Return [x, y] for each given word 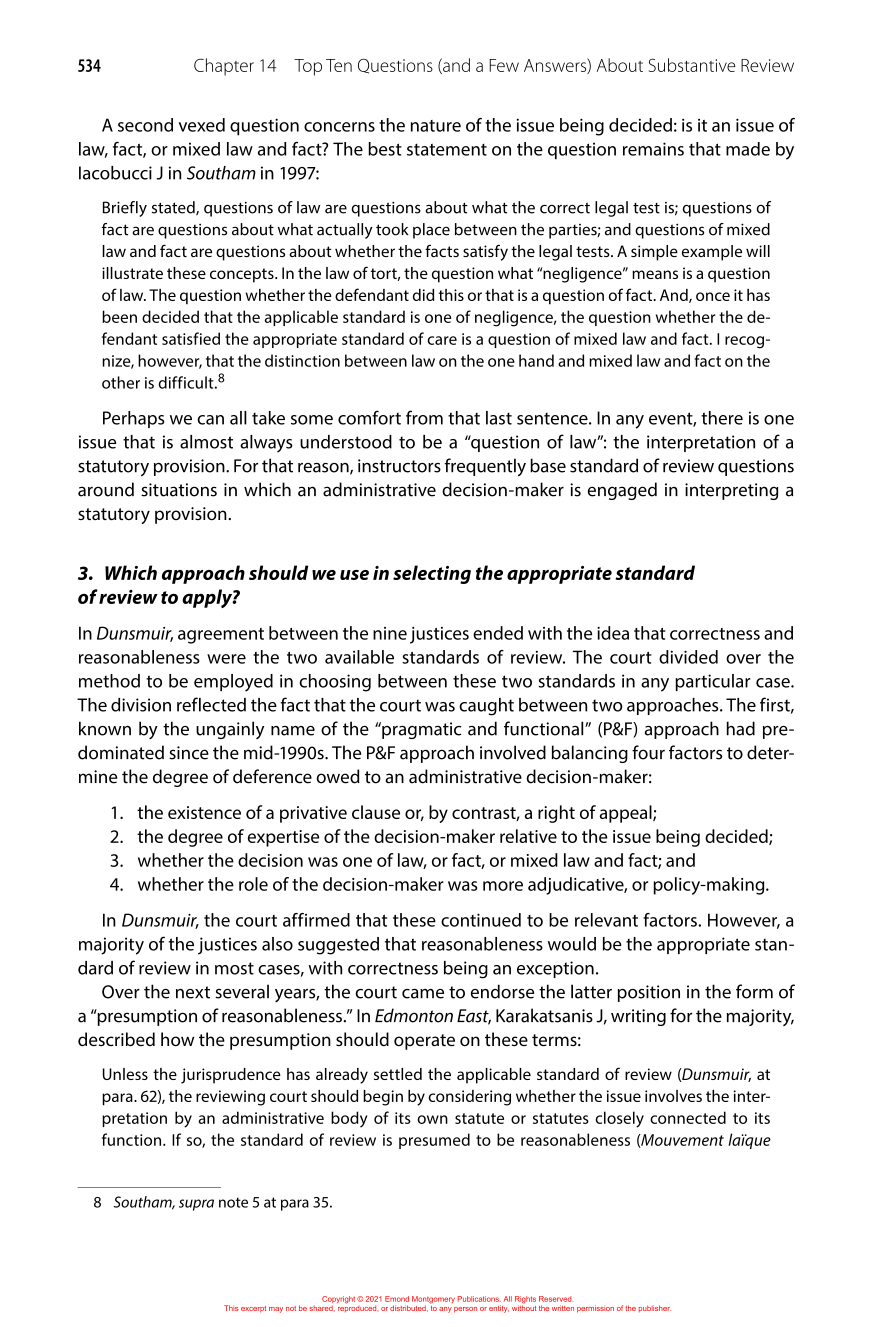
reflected [211, 704]
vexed [202, 125]
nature [436, 126]
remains [653, 149]
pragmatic [420, 730]
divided [688, 657]
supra [196, 1205]
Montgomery [433, 1301]
